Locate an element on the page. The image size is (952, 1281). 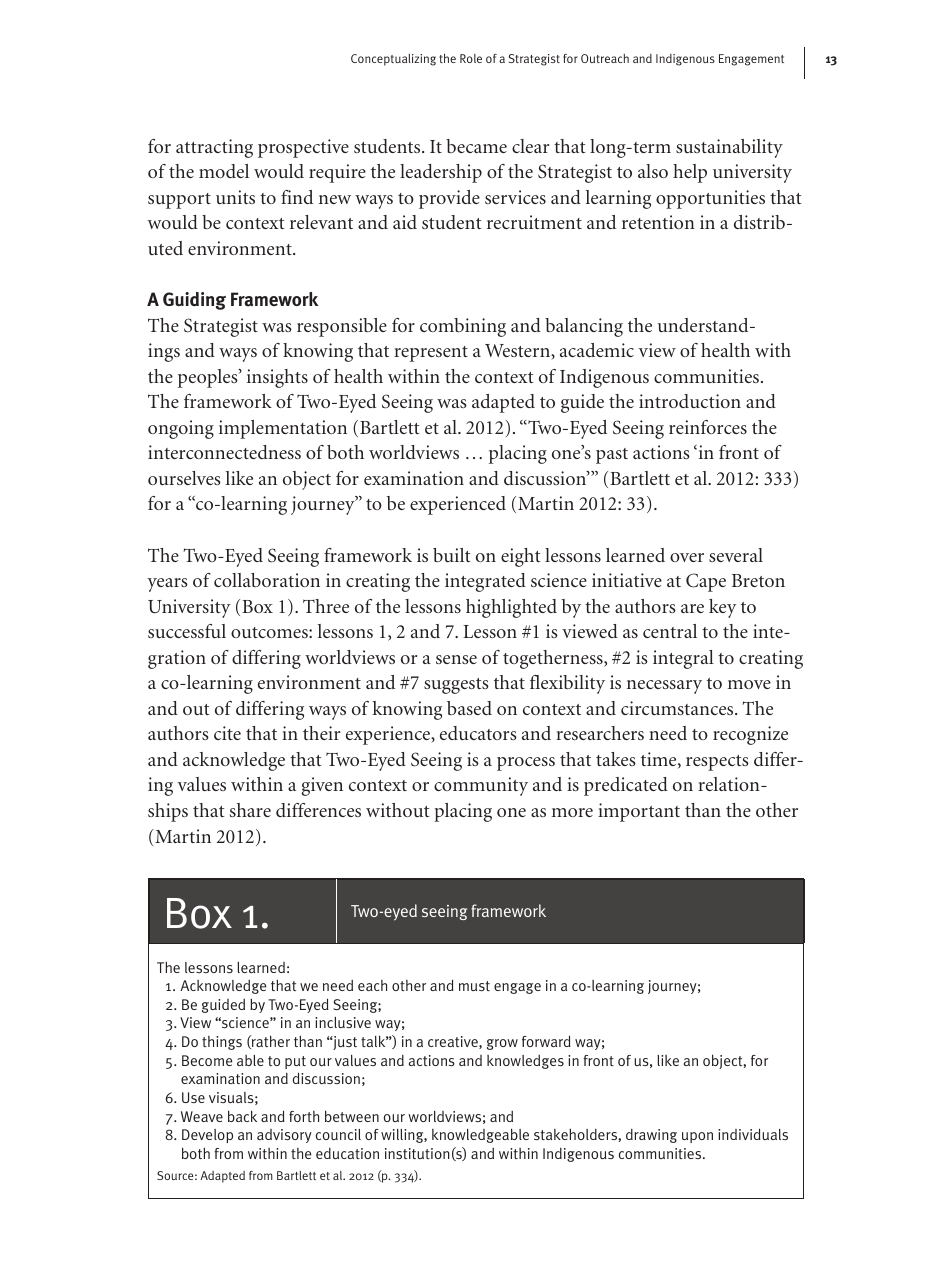
combining is located at coordinates (463, 327).
